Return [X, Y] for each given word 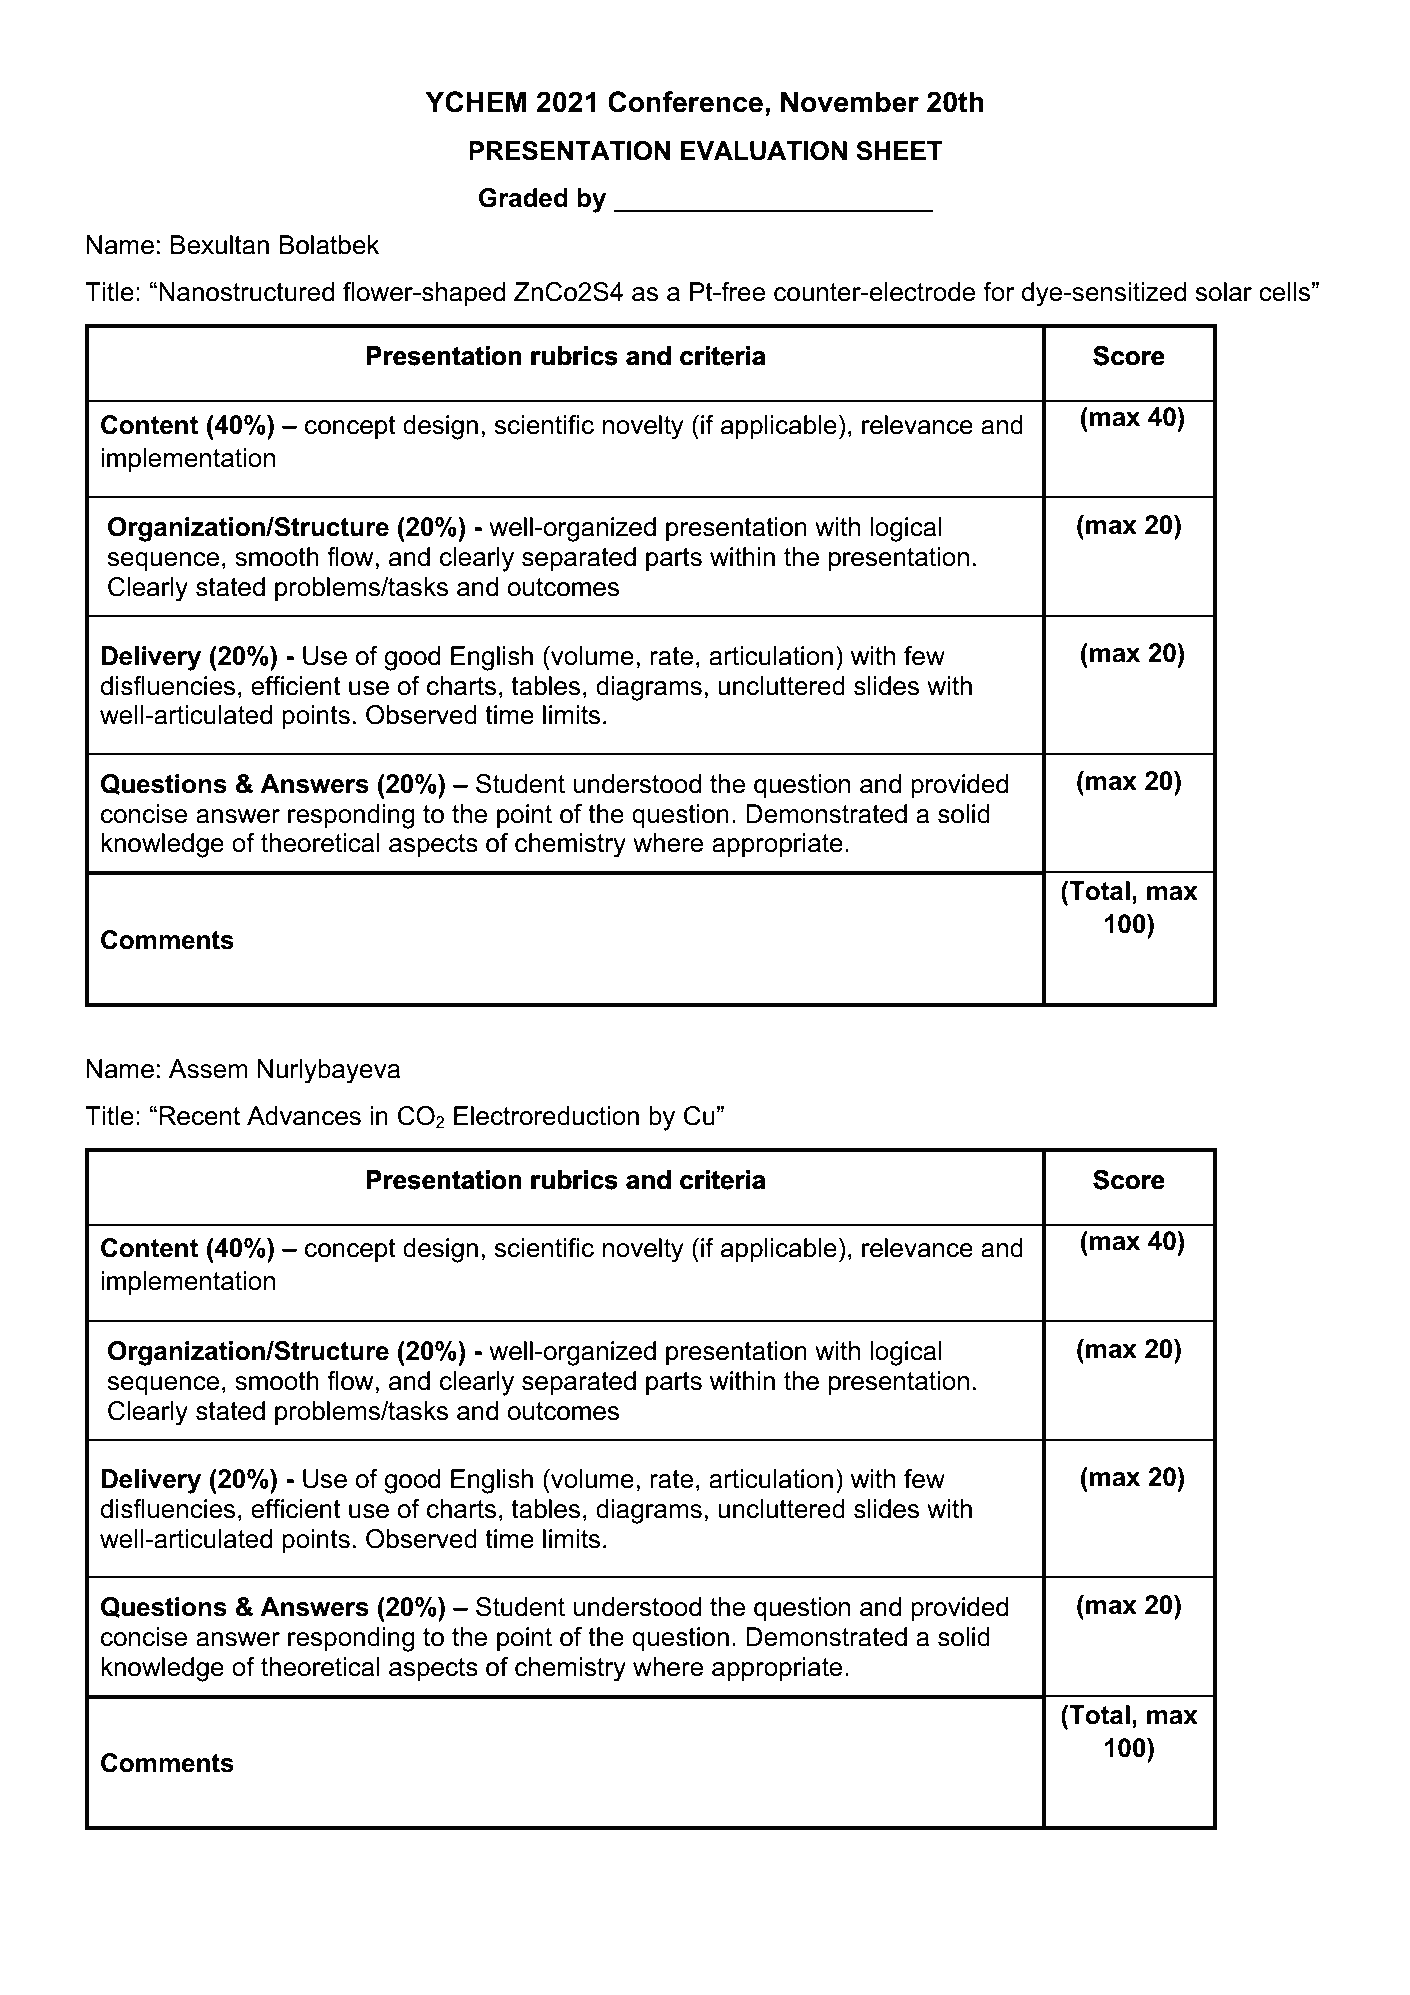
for [999, 292]
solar [1224, 292]
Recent [199, 1116]
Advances [304, 1116]
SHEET [899, 151]
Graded [523, 198]
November [850, 102]
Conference [685, 102]
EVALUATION [763, 151]
